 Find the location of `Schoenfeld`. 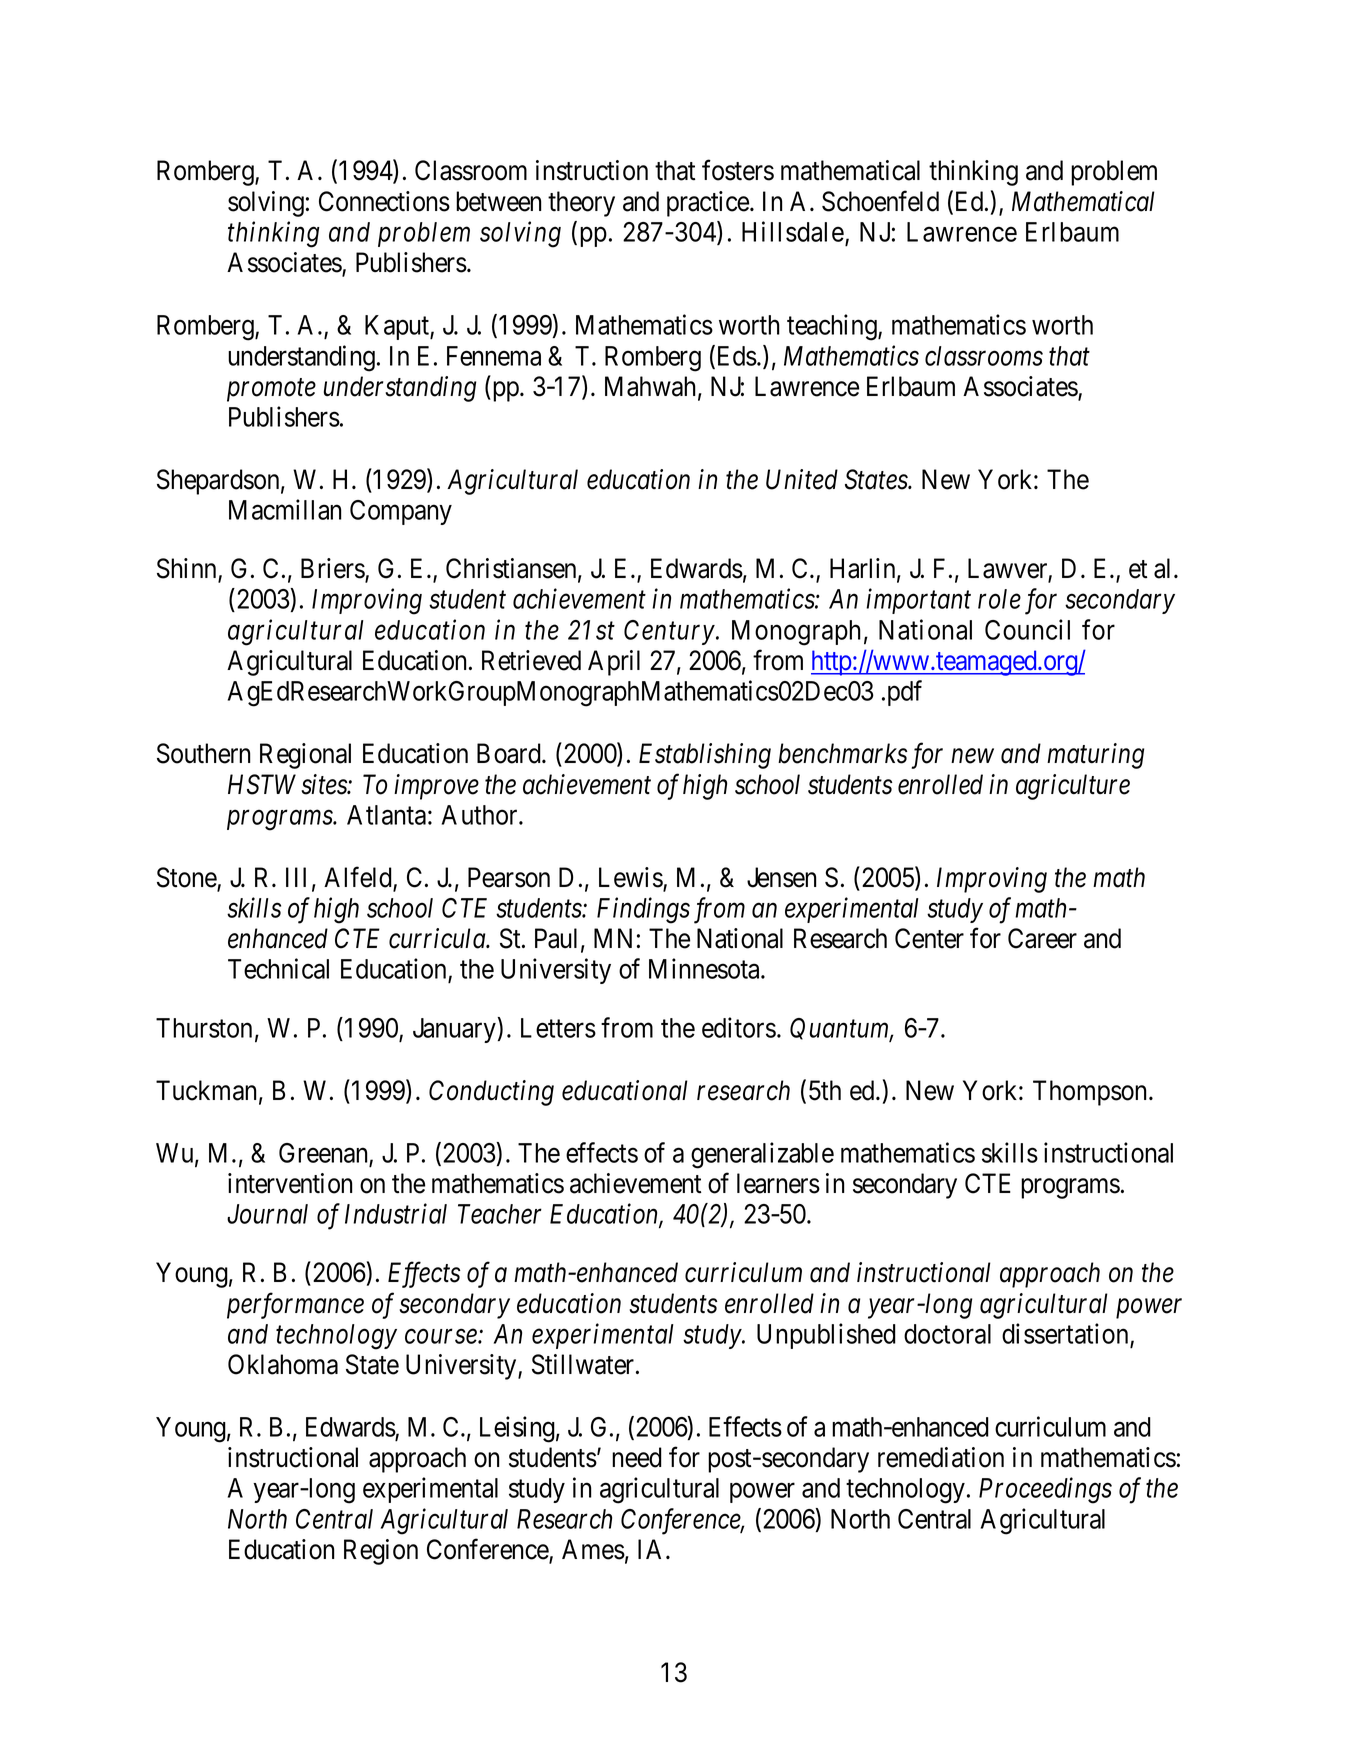

Schoenfeld is located at coordinates (880, 201).
